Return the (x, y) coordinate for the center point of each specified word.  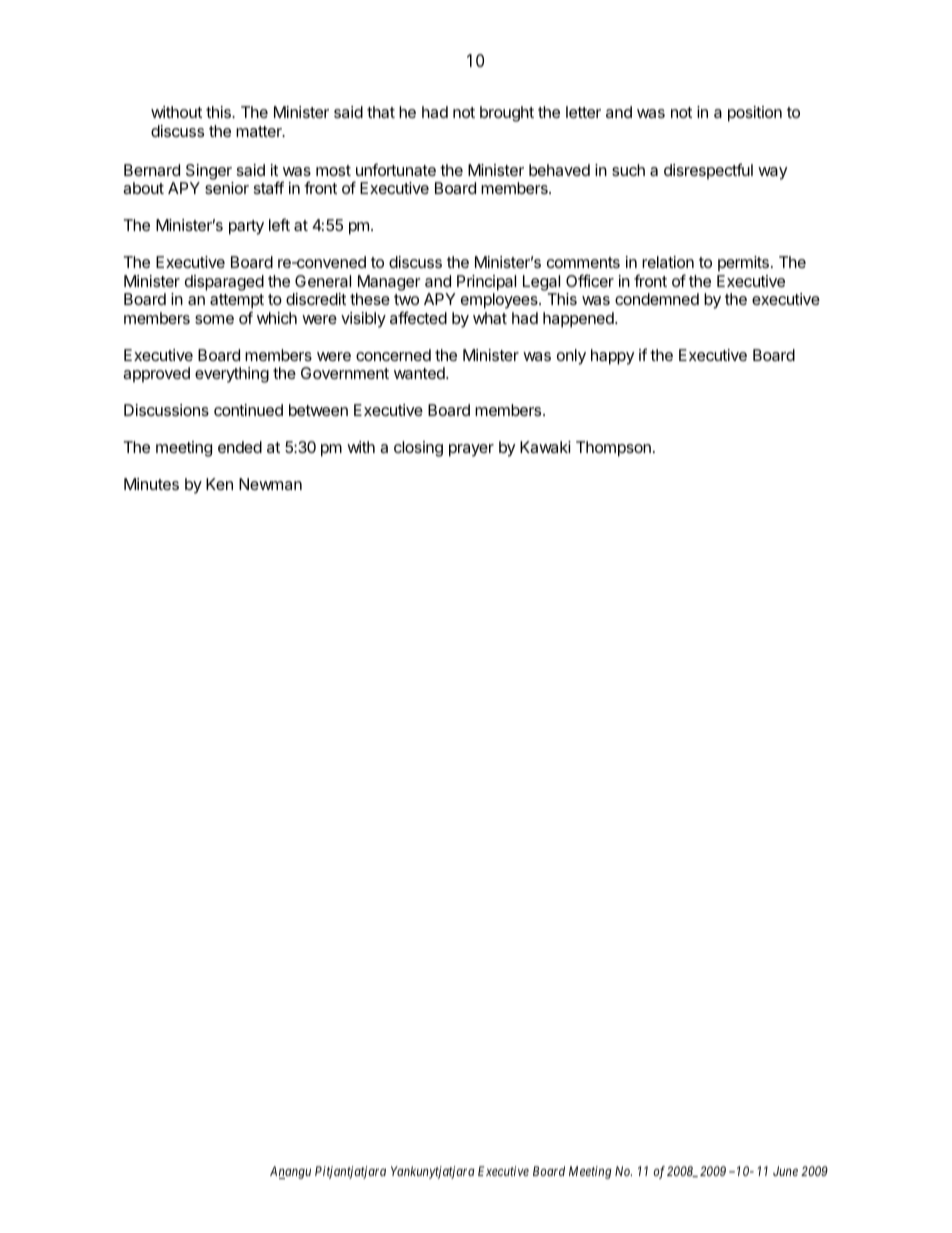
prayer (471, 450)
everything (232, 375)
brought (507, 114)
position (755, 114)
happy (612, 357)
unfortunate (396, 169)
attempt (237, 303)
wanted (420, 373)
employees (500, 301)
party (246, 227)
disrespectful (708, 171)
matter (260, 131)
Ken (219, 484)
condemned (657, 299)
